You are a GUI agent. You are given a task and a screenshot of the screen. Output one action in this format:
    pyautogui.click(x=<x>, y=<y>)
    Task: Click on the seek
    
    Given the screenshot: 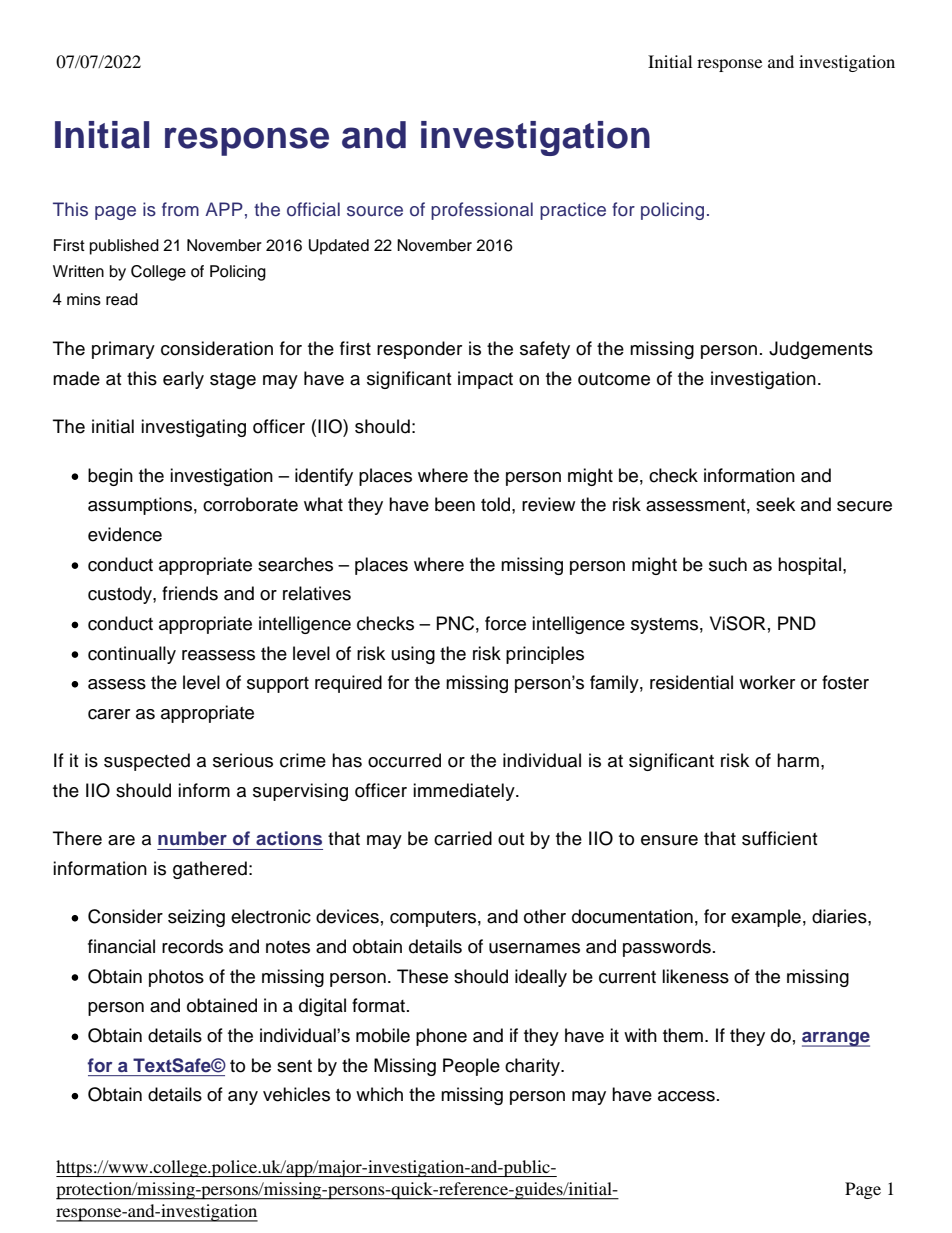 What is the action you would take?
    pyautogui.click(x=775, y=504)
